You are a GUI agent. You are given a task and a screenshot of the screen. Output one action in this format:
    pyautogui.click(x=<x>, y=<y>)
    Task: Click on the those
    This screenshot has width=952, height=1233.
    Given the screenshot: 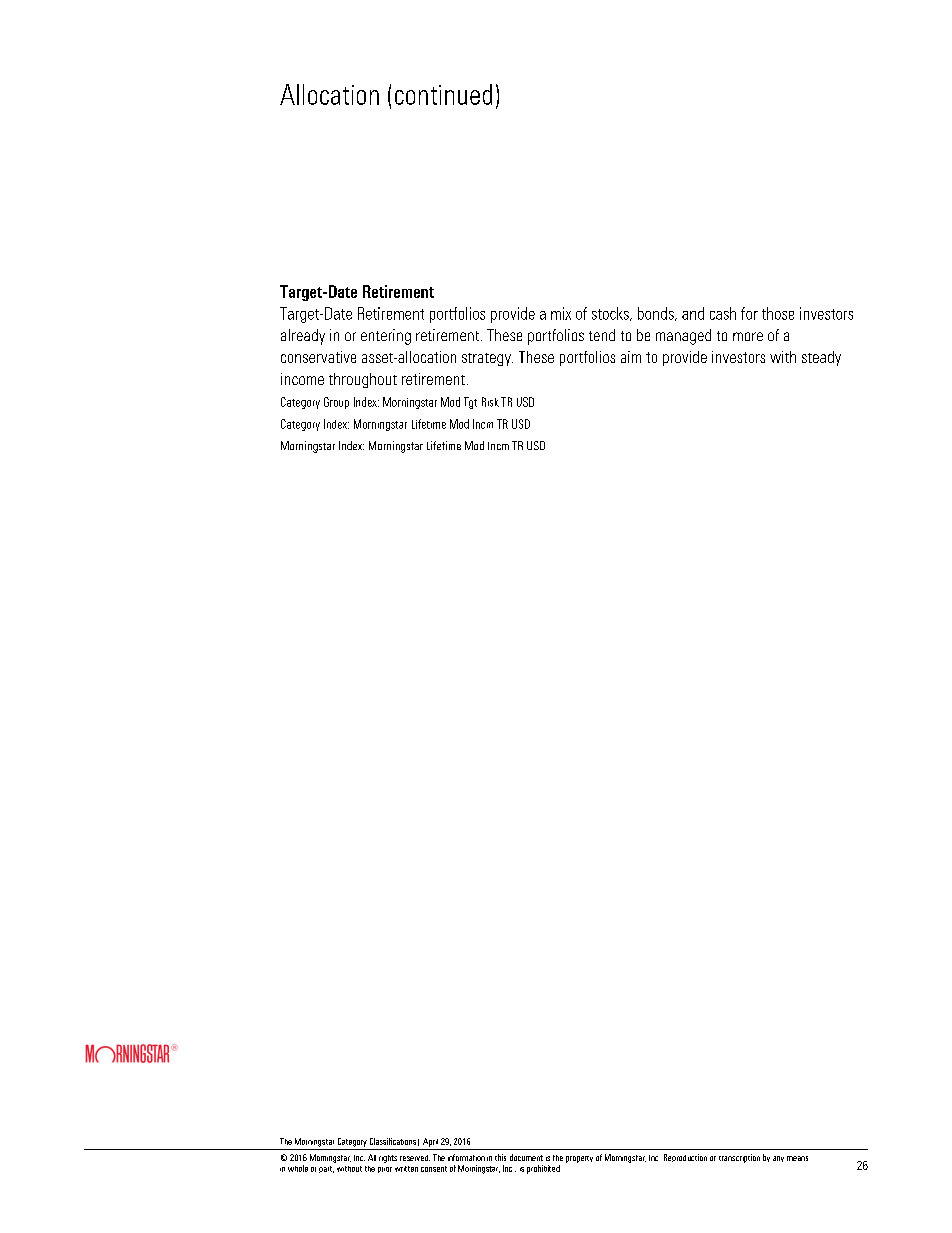 What is the action you would take?
    pyautogui.click(x=778, y=313)
